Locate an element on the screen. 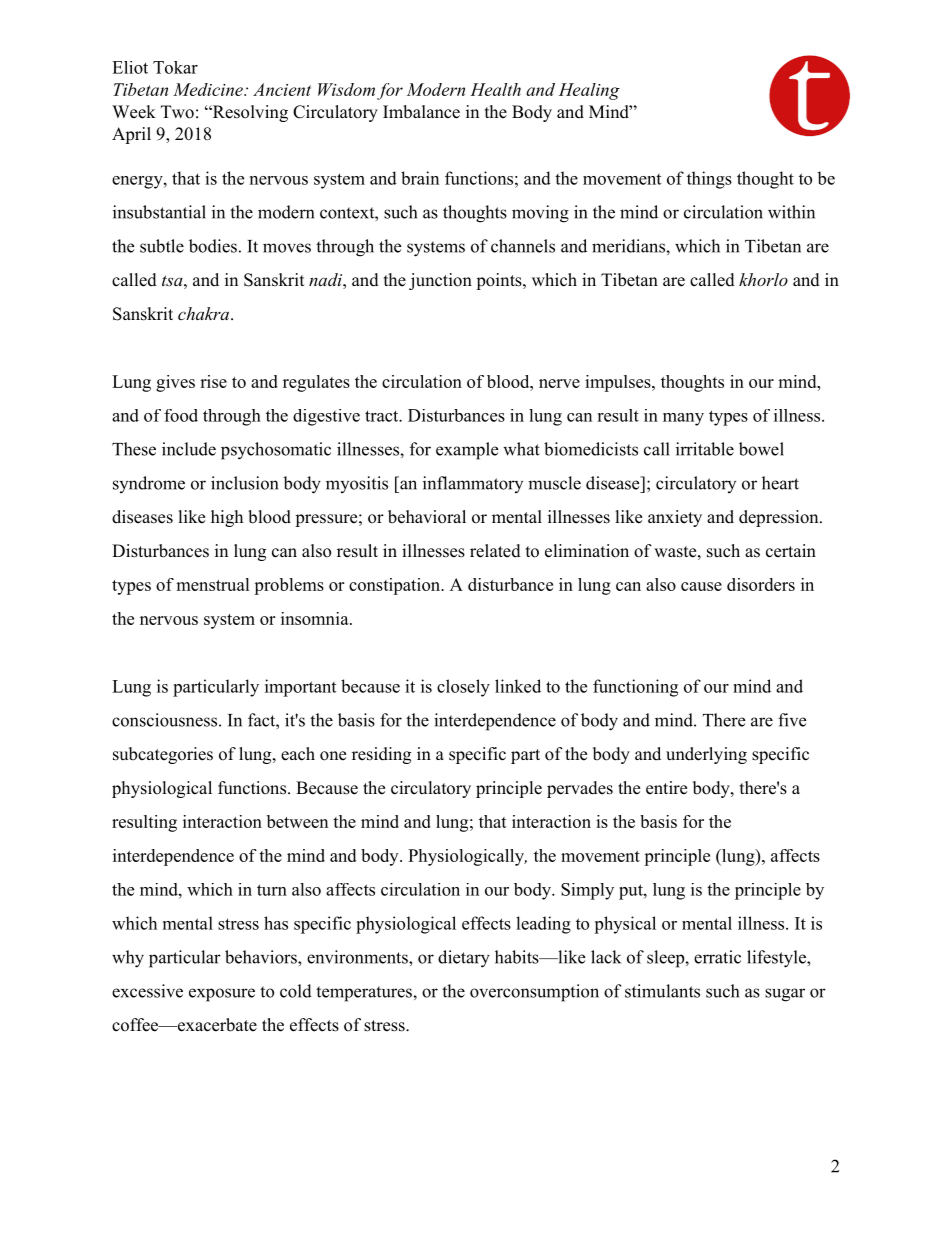 The image size is (952, 1233). subcategories is located at coordinates (163, 755).
